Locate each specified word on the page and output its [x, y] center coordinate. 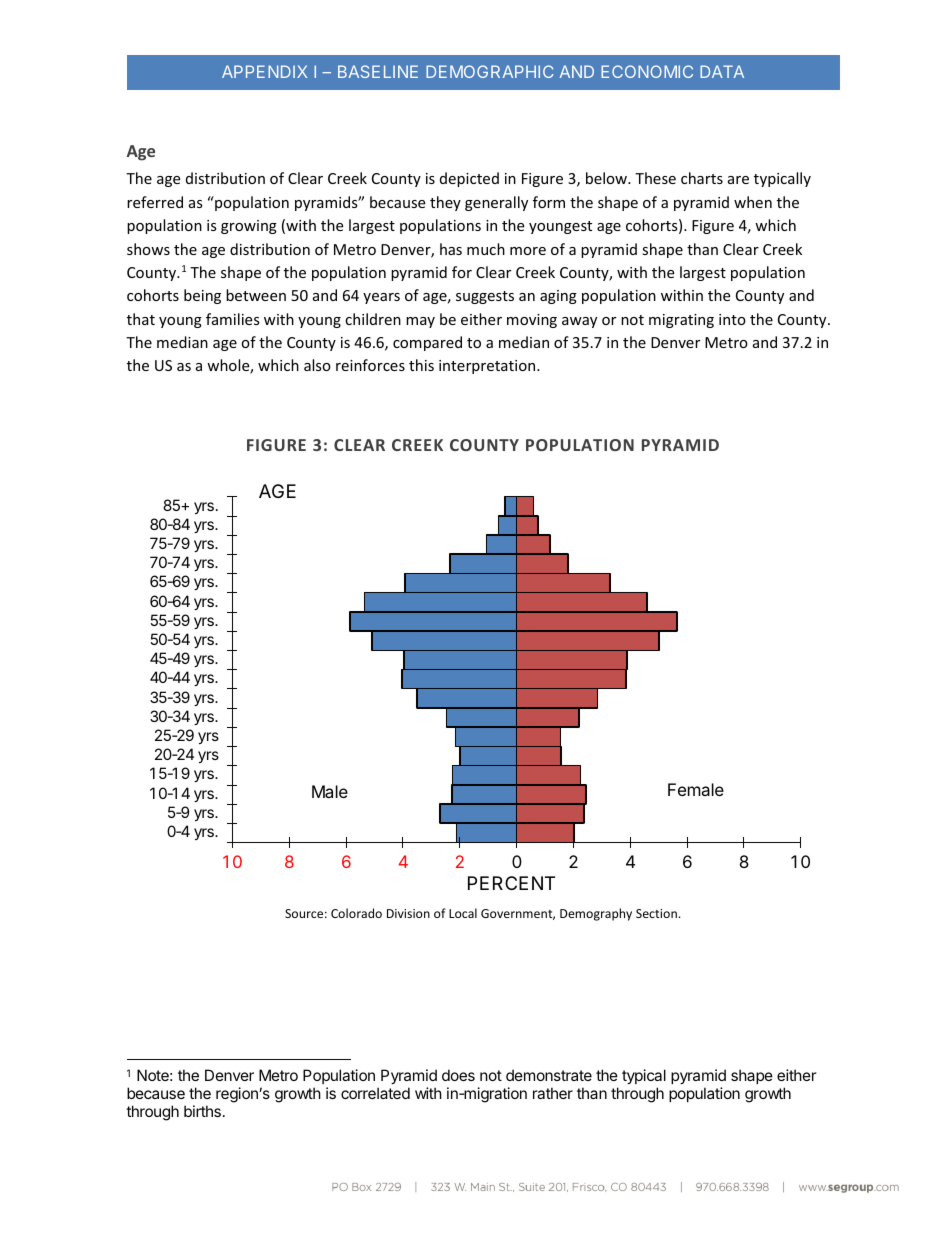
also [317, 365]
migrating [681, 321]
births [202, 1111]
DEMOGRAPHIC [490, 71]
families [233, 319]
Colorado [356, 913]
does [458, 1075]
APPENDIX [264, 71]
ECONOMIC [647, 71]
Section [656, 913]
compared [427, 343]
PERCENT [511, 883]
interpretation [488, 367]
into [732, 319]
